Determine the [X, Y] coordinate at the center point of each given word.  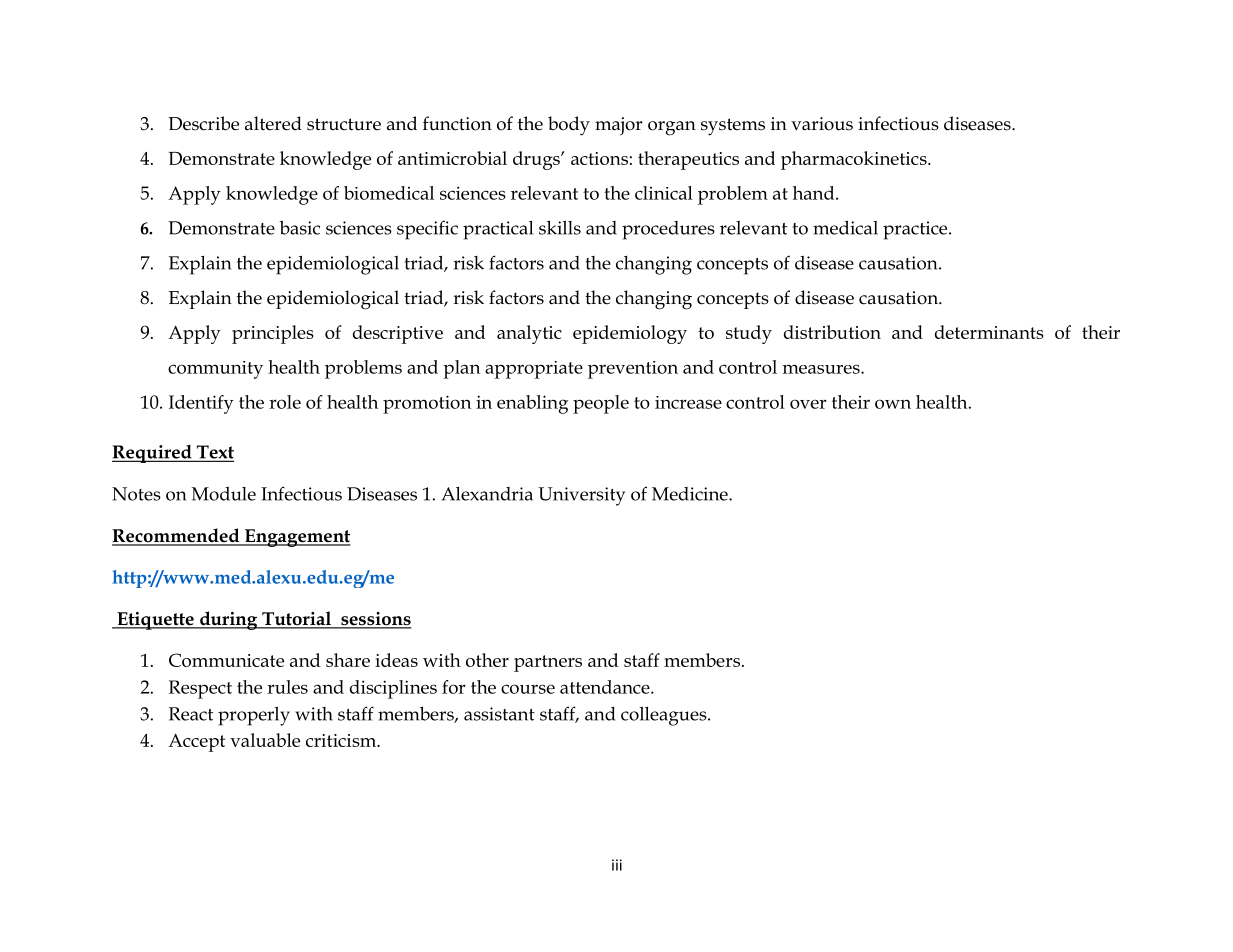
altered [273, 123]
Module [224, 494]
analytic [529, 334]
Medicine [691, 494]
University [581, 496]
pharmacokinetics [855, 160]
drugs [537, 160]
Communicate [226, 660]
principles [273, 334]
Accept [196, 742]
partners [548, 663]
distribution [832, 332]
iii [617, 865]
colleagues [665, 716]
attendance [606, 687]
